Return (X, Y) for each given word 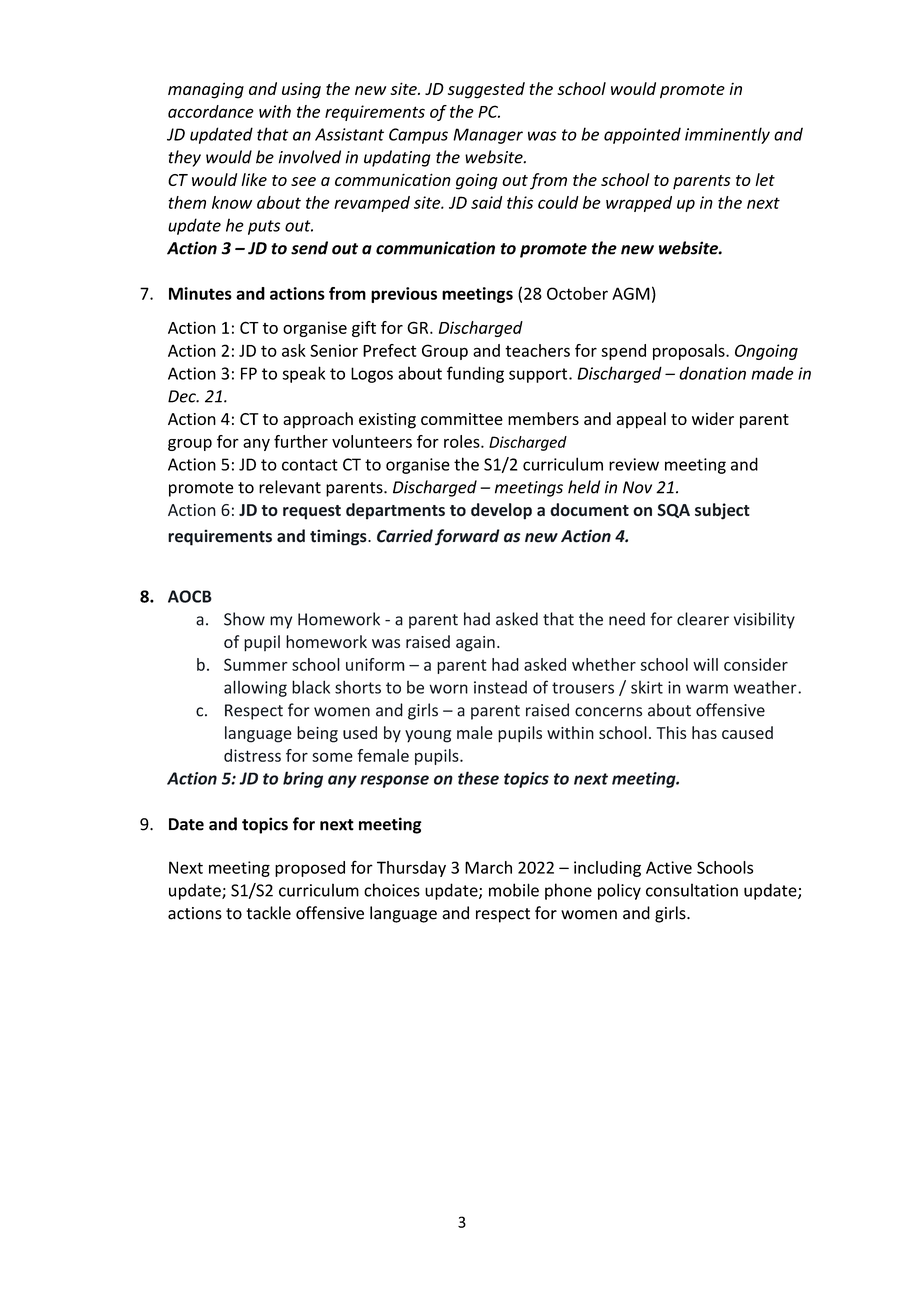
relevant (290, 487)
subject (722, 511)
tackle (268, 913)
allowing (255, 688)
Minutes (200, 293)
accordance (211, 111)
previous (404, 295)
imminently (727, 135)
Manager (488, 136)
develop (501, 511)
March (488, 867)
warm (707, 689)
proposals (690, 352)
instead (500, 687)
